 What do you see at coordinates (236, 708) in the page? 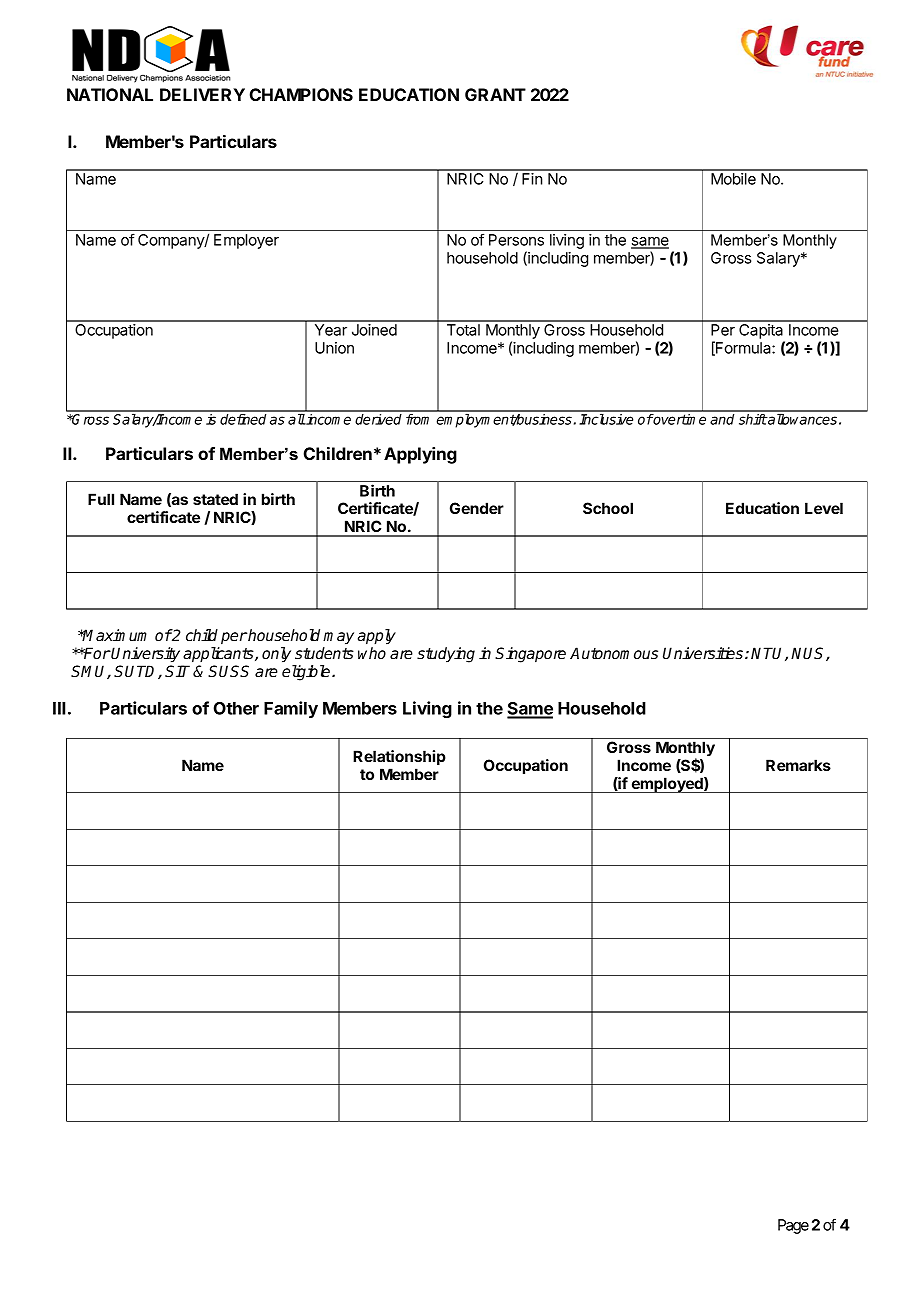
I see `Other` at bounding box center [236, 708].
